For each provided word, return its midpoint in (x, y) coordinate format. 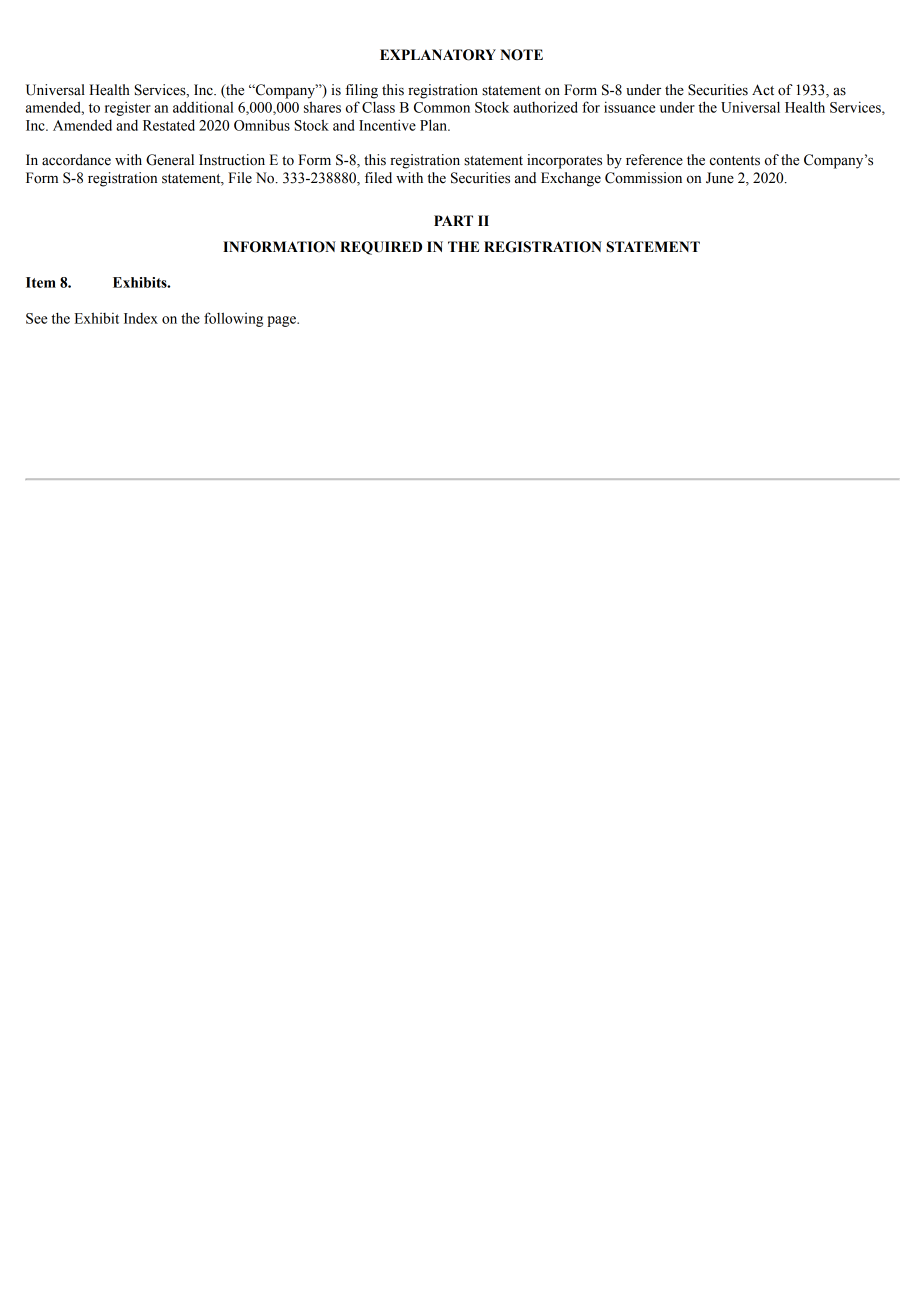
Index (141, 318)
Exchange (571, 179)
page (282, 321)
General (170, 160)
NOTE (521, 55)
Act (763, 90)
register (128, 108)
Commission (643, 178)
